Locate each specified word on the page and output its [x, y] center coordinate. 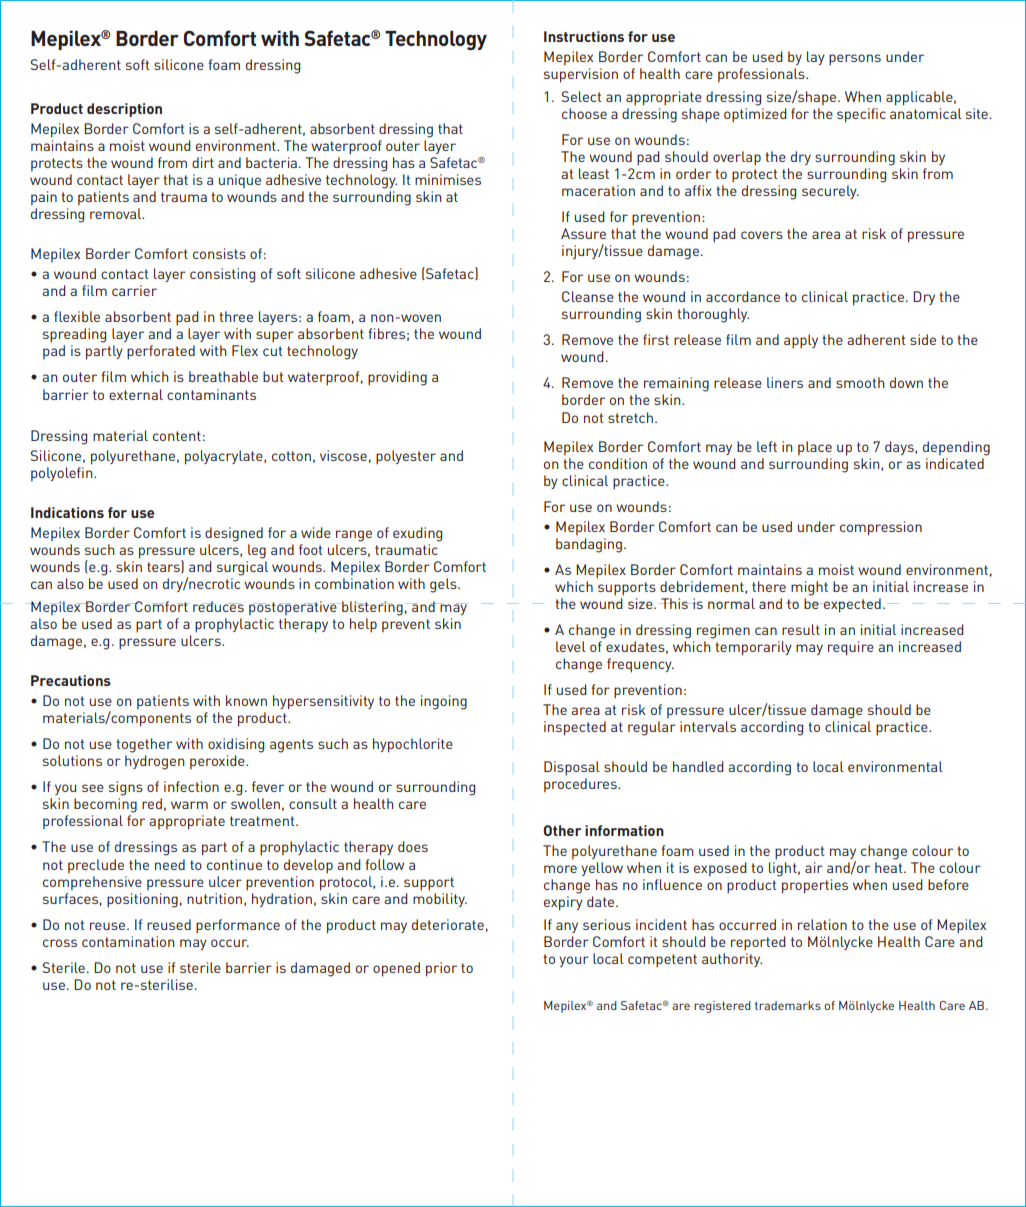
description [124, 110]
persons [855, 60]
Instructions [584, 36]
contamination [128, 941]
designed [234, 534]
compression [881, 528]
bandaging [589, 545]
